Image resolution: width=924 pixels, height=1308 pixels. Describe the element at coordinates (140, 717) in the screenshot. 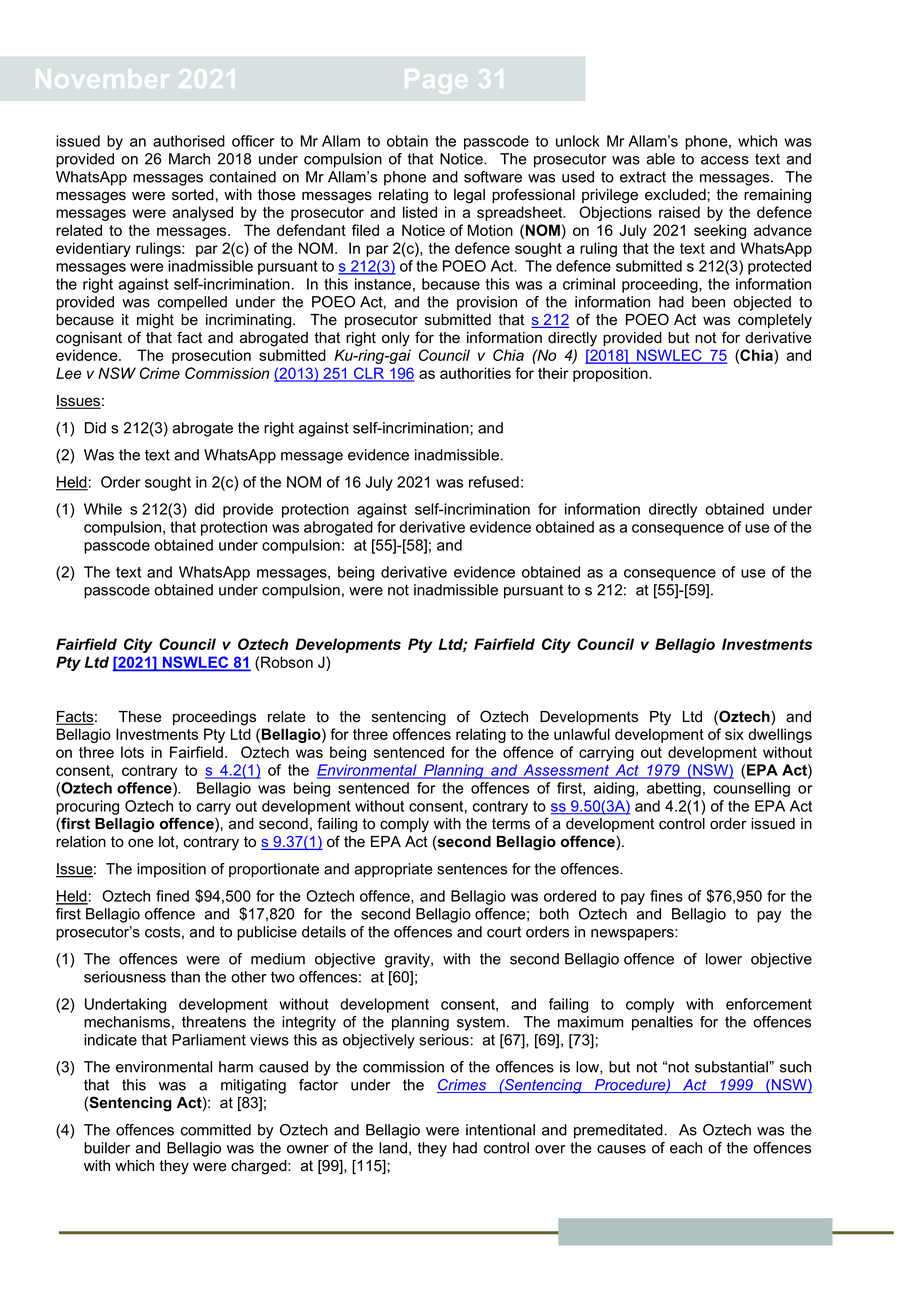

I see `These` at that location.
